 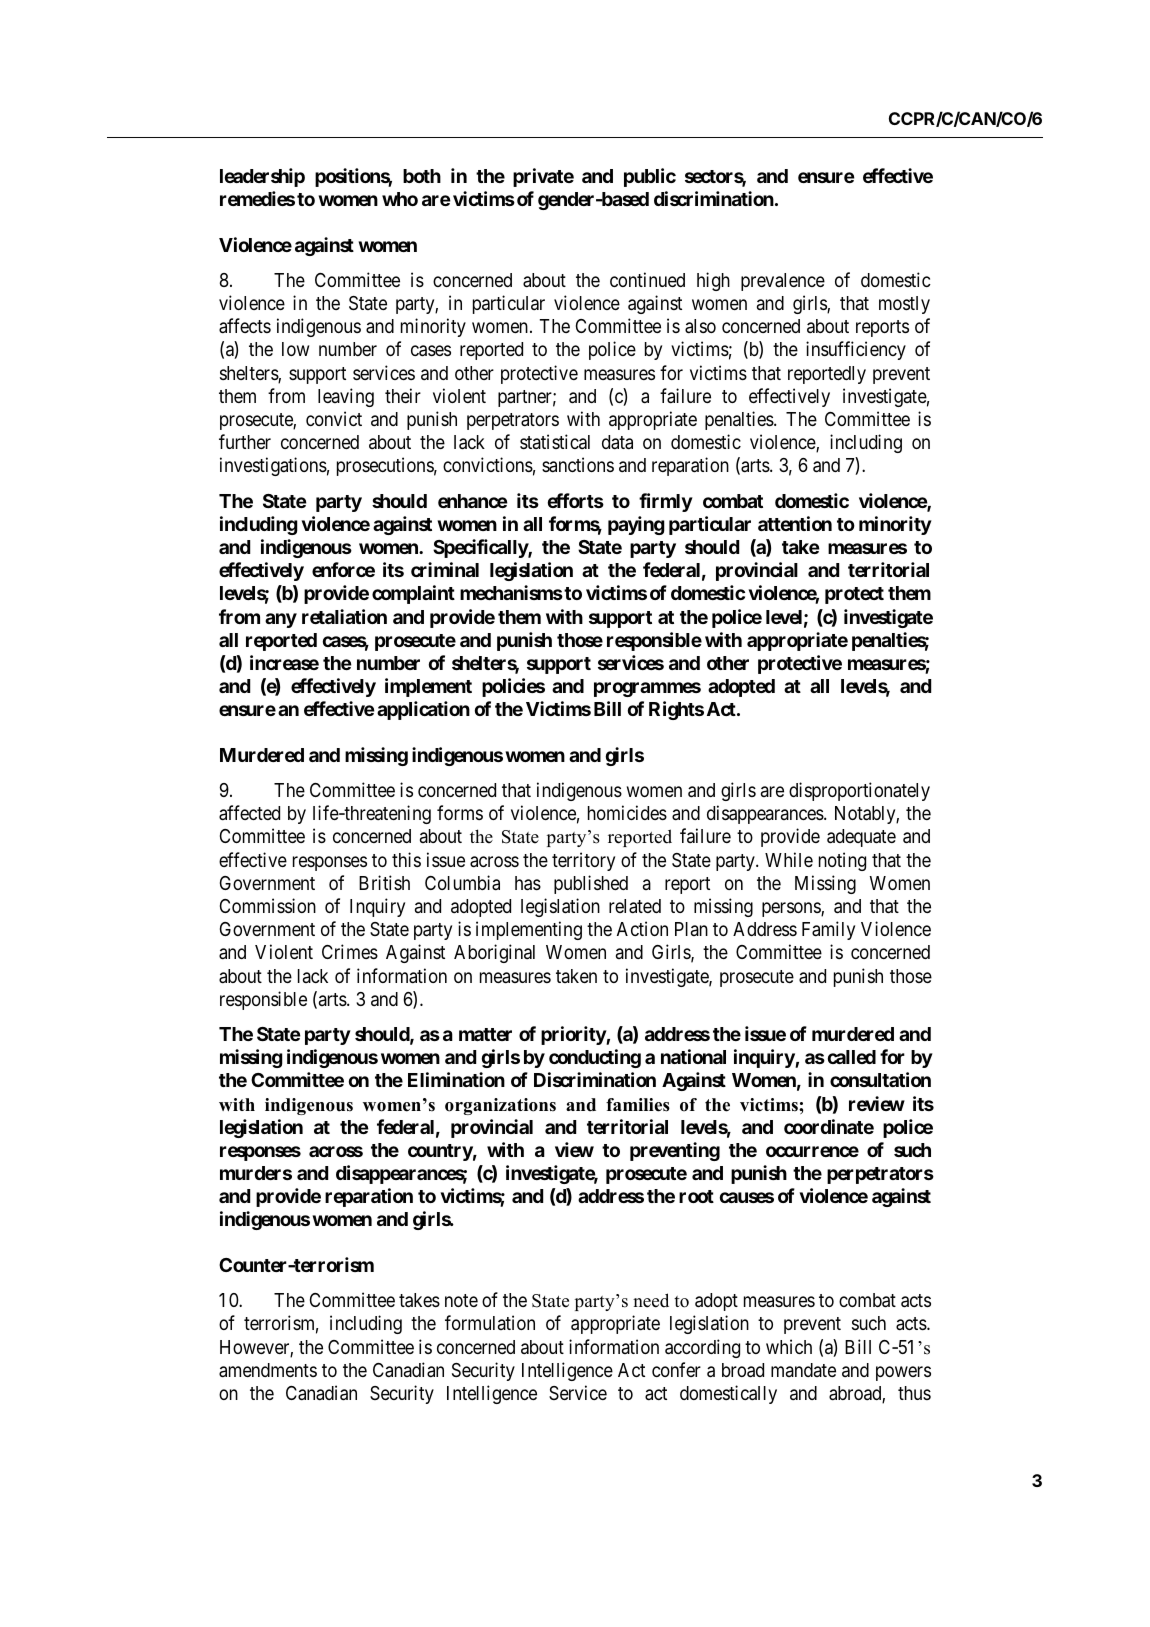 What do you see at coordinates (666, 502) in the page?
I see `firmly` at bounding box center [666, 502].
